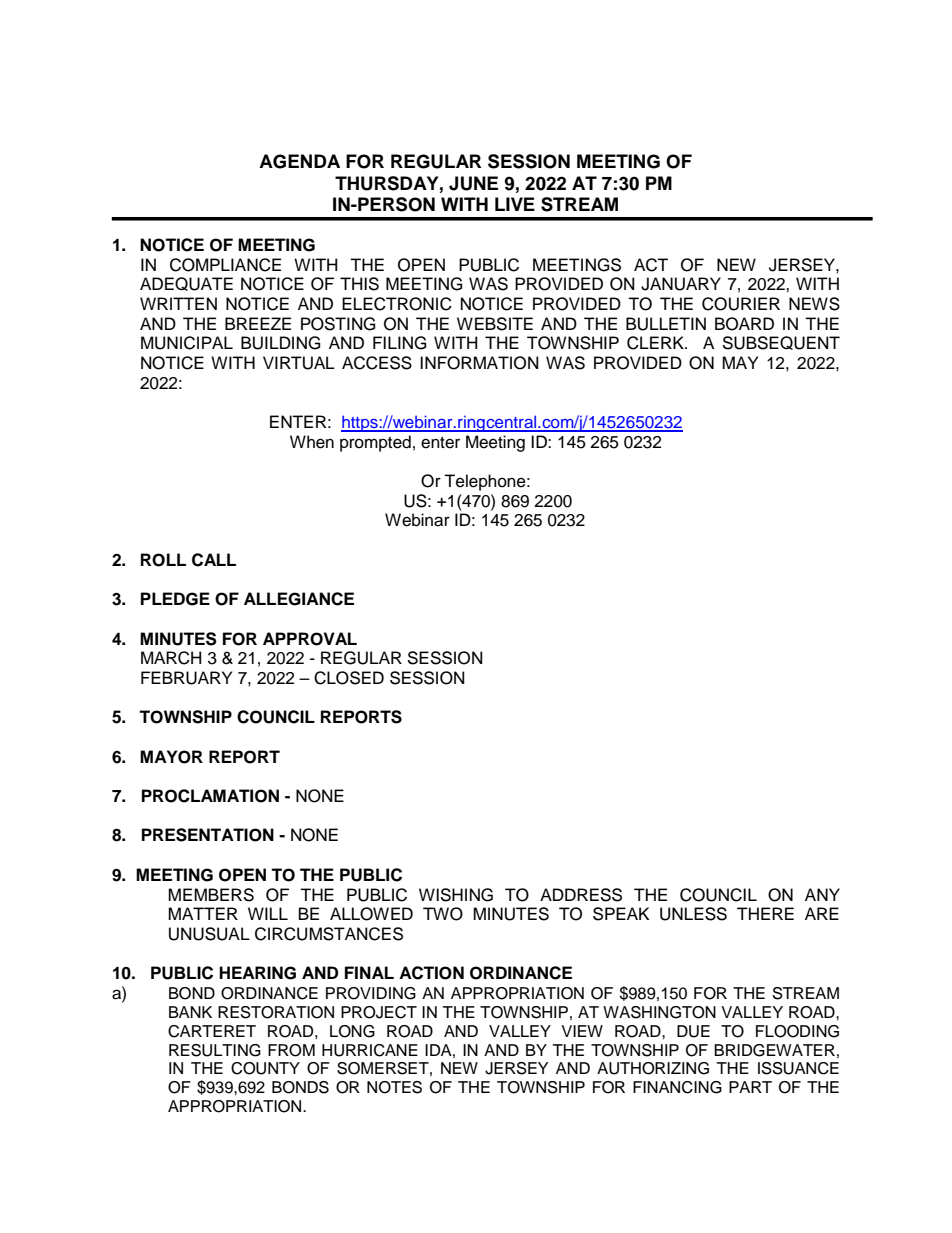 The width and height of the image is (952, 1233). I want to click on When, so click(312, 442).
